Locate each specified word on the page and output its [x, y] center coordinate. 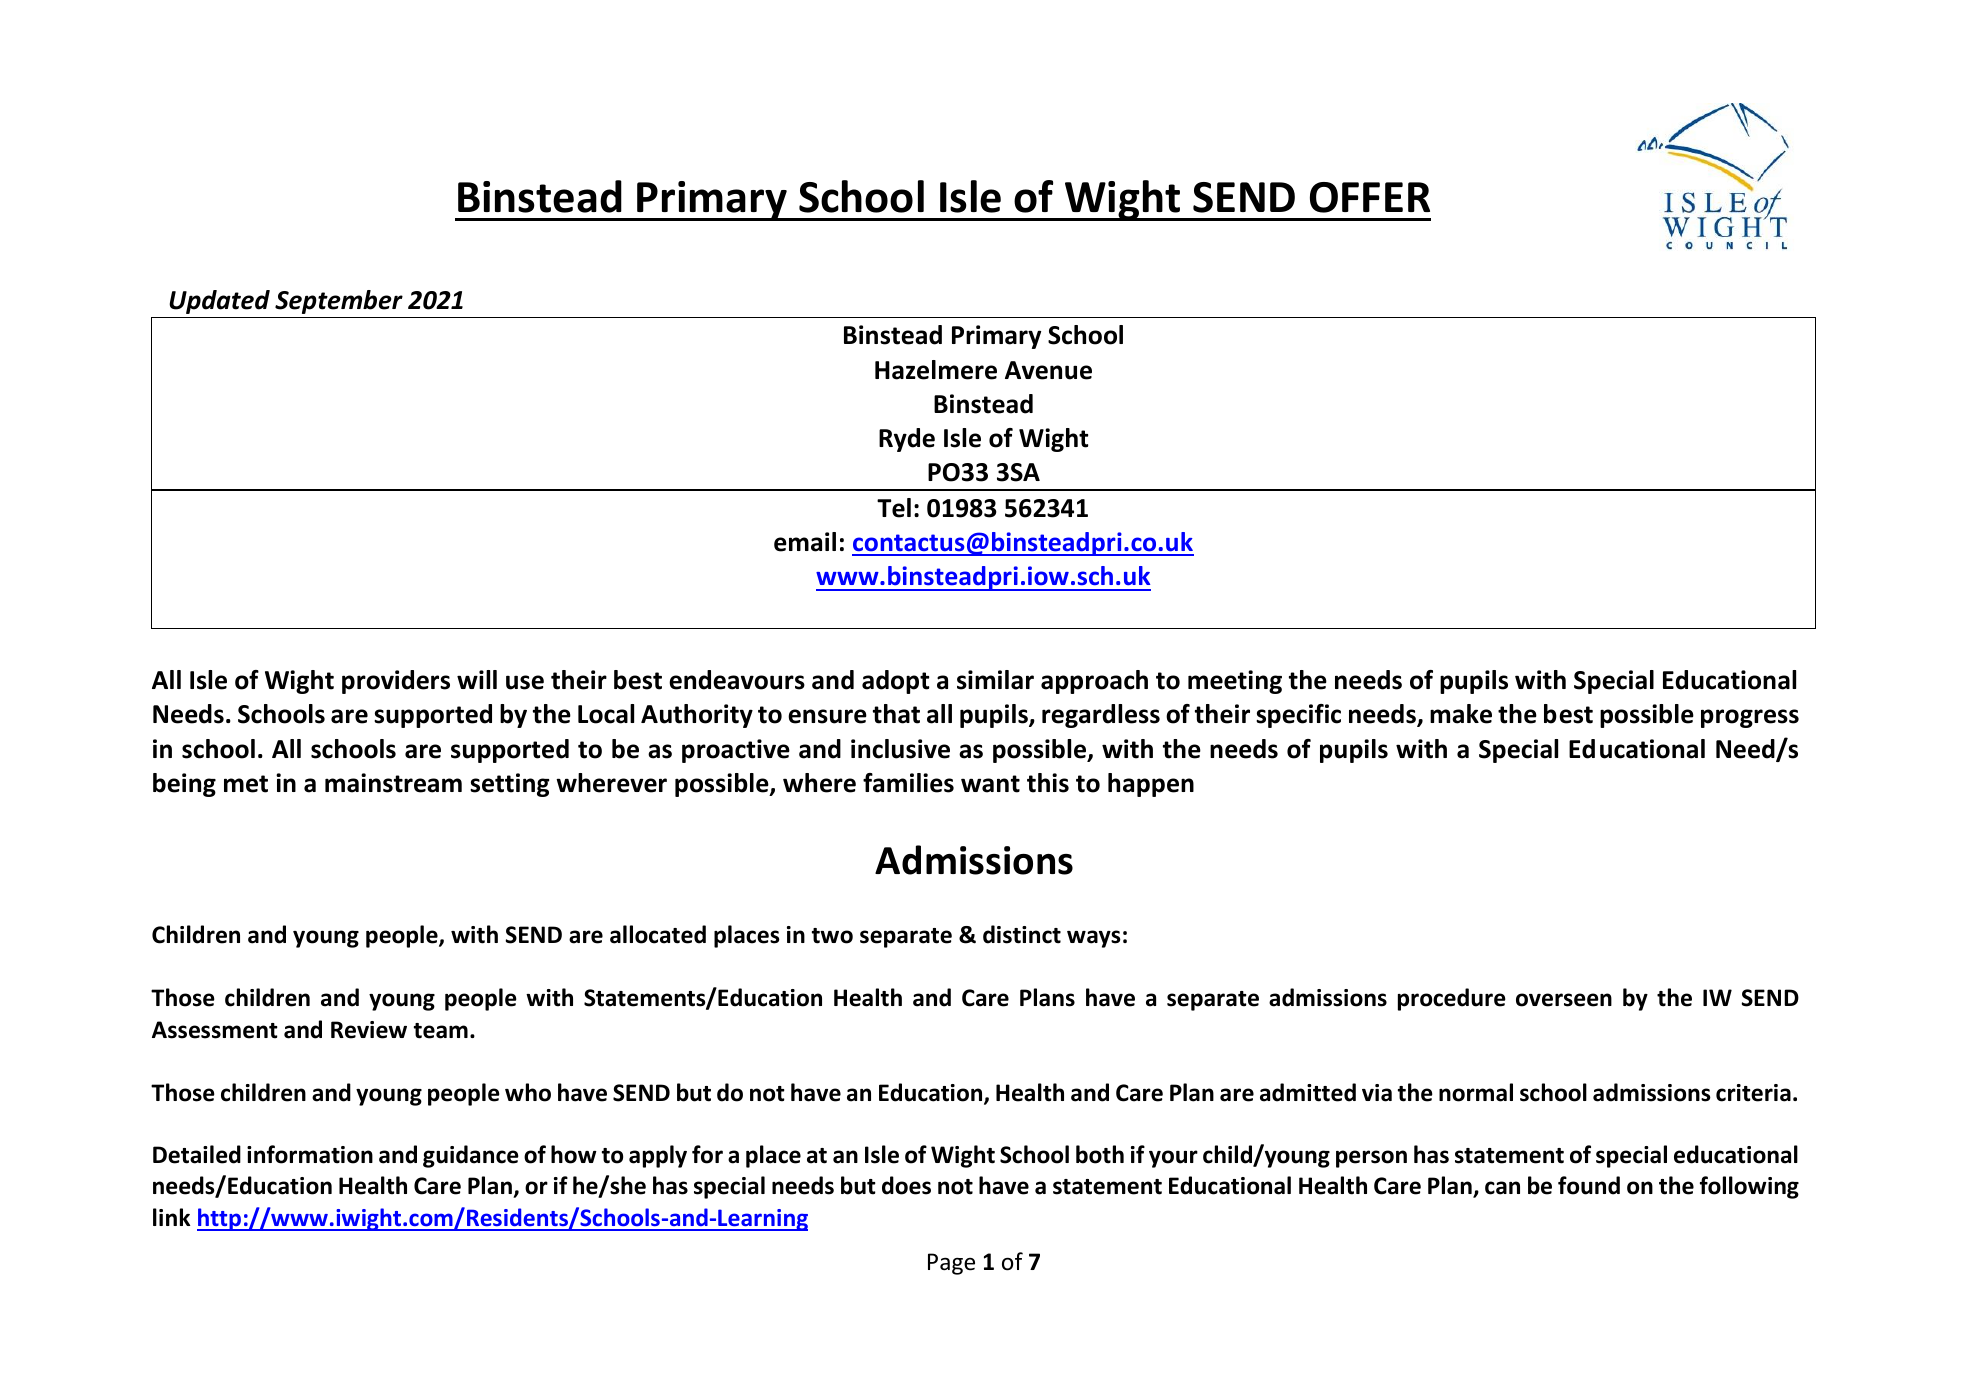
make [1461, 714]
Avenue [1048, 370]
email [805, 542]
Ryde [907, 440]
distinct [1022, 934]
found [1589, 1185]
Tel [894, 508]
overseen [1564, 1000]
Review [369, 1030]
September [339, 302]
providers [396, 682]
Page [951, 1264]
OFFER [1370, 197]
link [171, 1217]
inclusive [900, 749]
